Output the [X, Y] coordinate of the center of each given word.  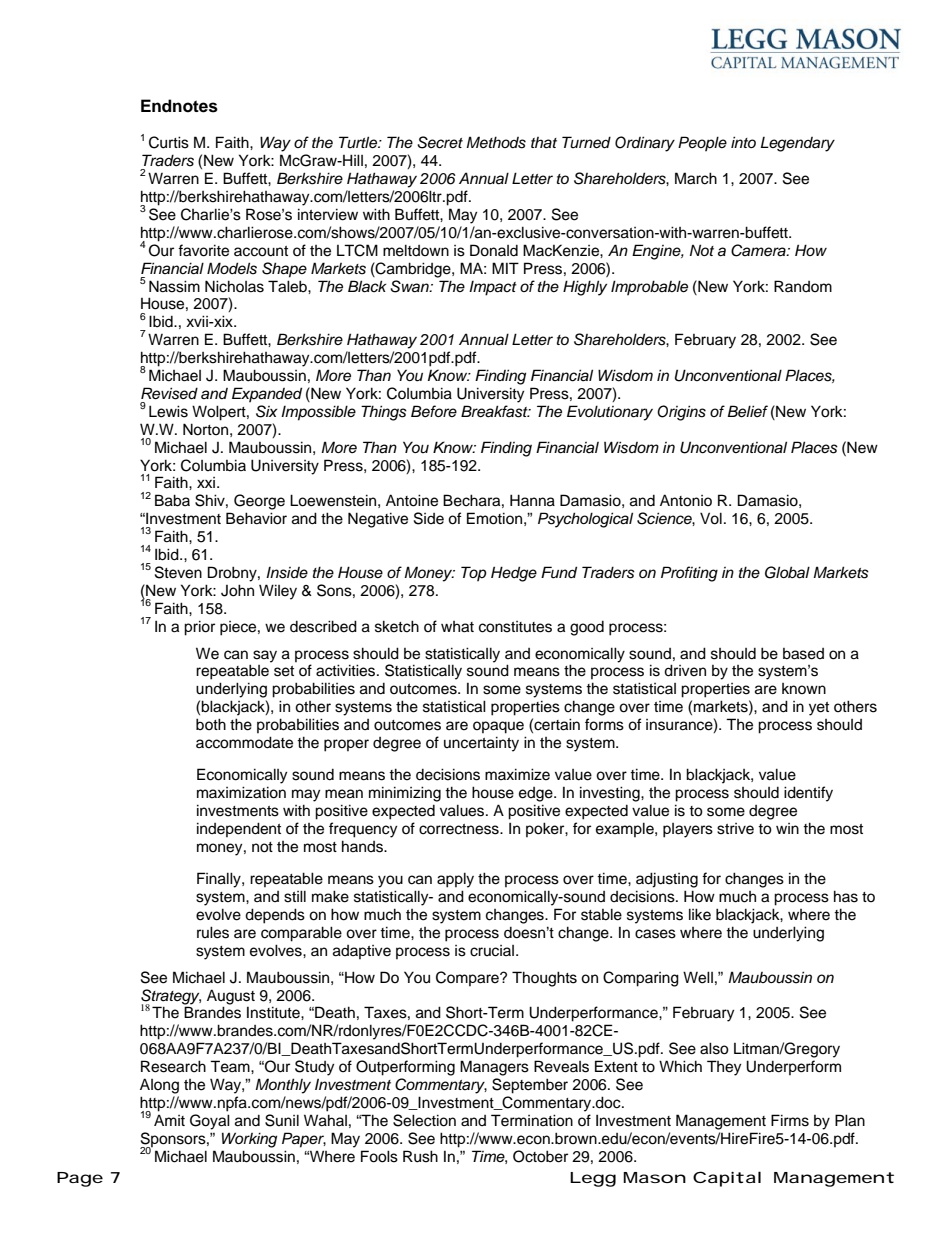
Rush [420, 1156]
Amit [169, 1120]
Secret [440, 142]
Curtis [169, 142]
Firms [790, 1120]
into [743, 142]
